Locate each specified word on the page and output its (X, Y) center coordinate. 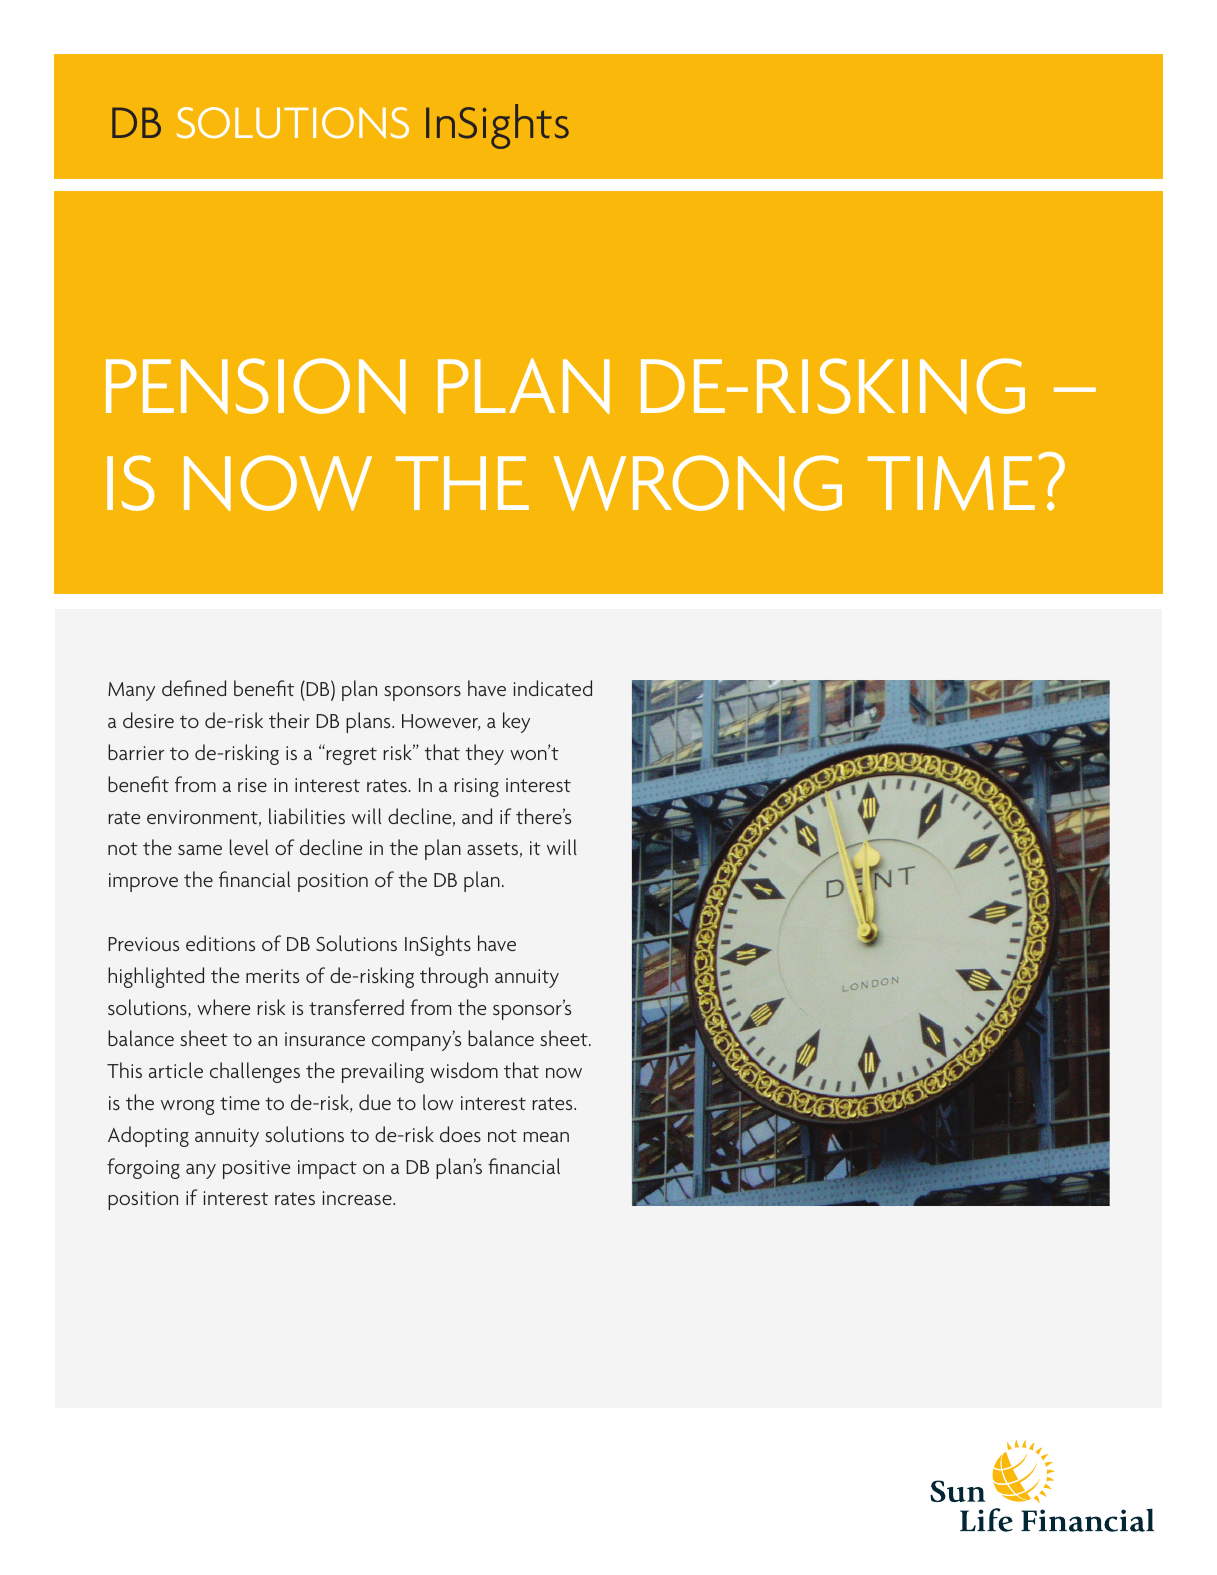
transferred (356, 1007)
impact (327, 1169)
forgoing (143, 1168)
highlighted (156, 977)
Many (131, 691)
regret (351, 756)
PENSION (256, 386)
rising (476, 787)
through (454, 977)
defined (194, 688)
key (516, 722)
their (289, 720)
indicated (553, 688)
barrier (136, 752)
